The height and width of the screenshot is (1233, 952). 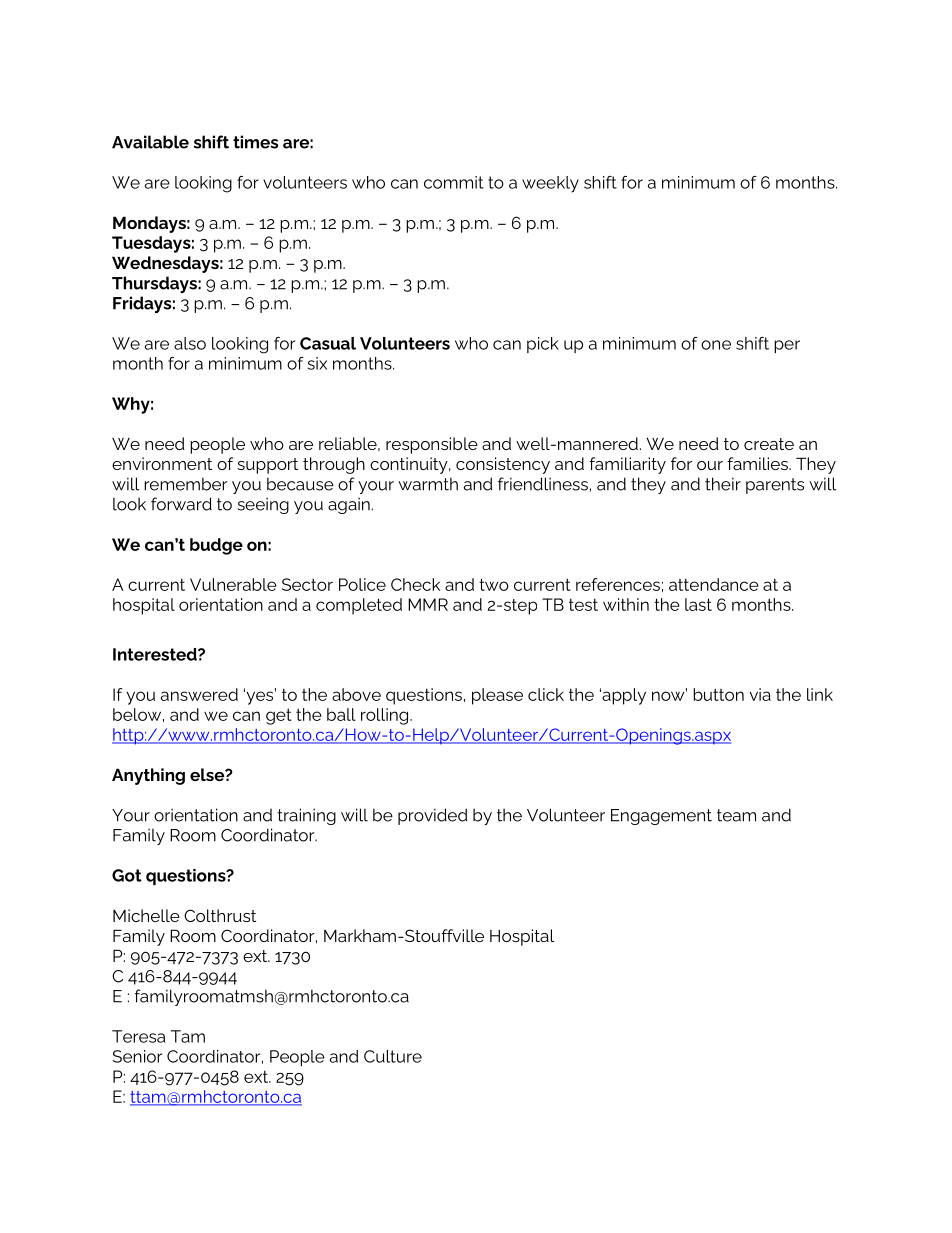 I want to click on weekly, so click(x=550, y=184).
